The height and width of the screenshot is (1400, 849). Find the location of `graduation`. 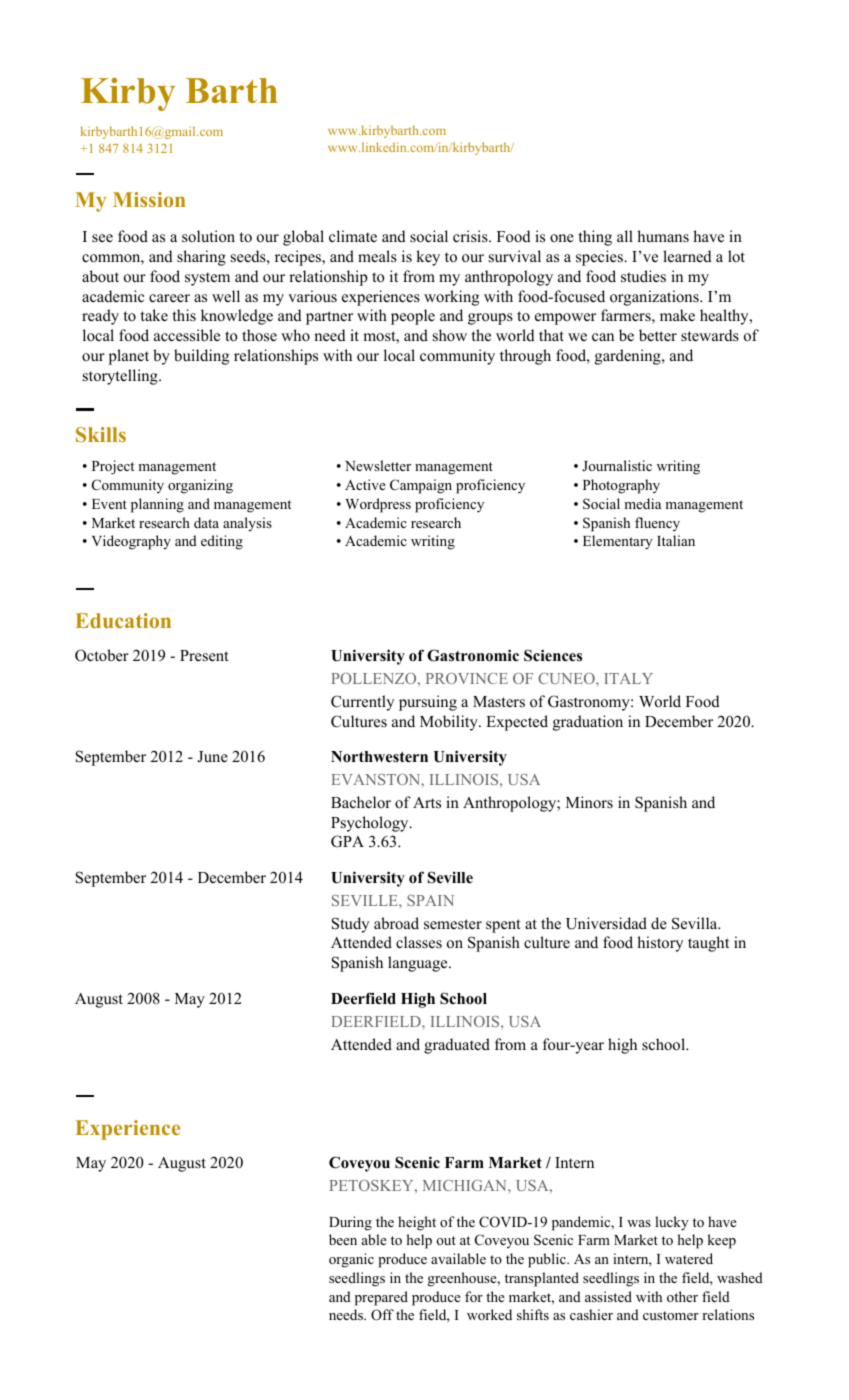

graduation is located at coordinates (588, 723).
